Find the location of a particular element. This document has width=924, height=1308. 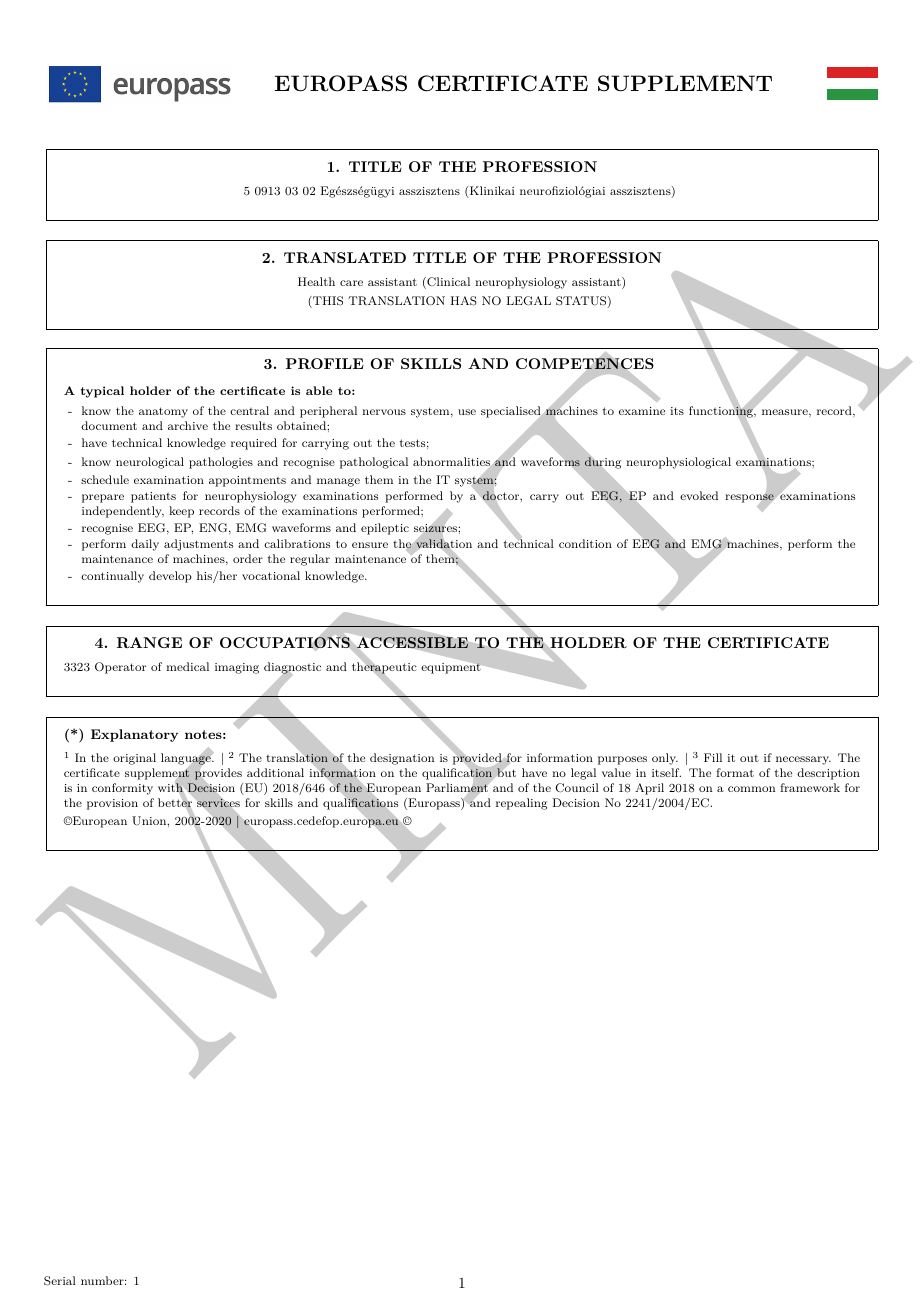

original is located at coordinates (134, 759).
